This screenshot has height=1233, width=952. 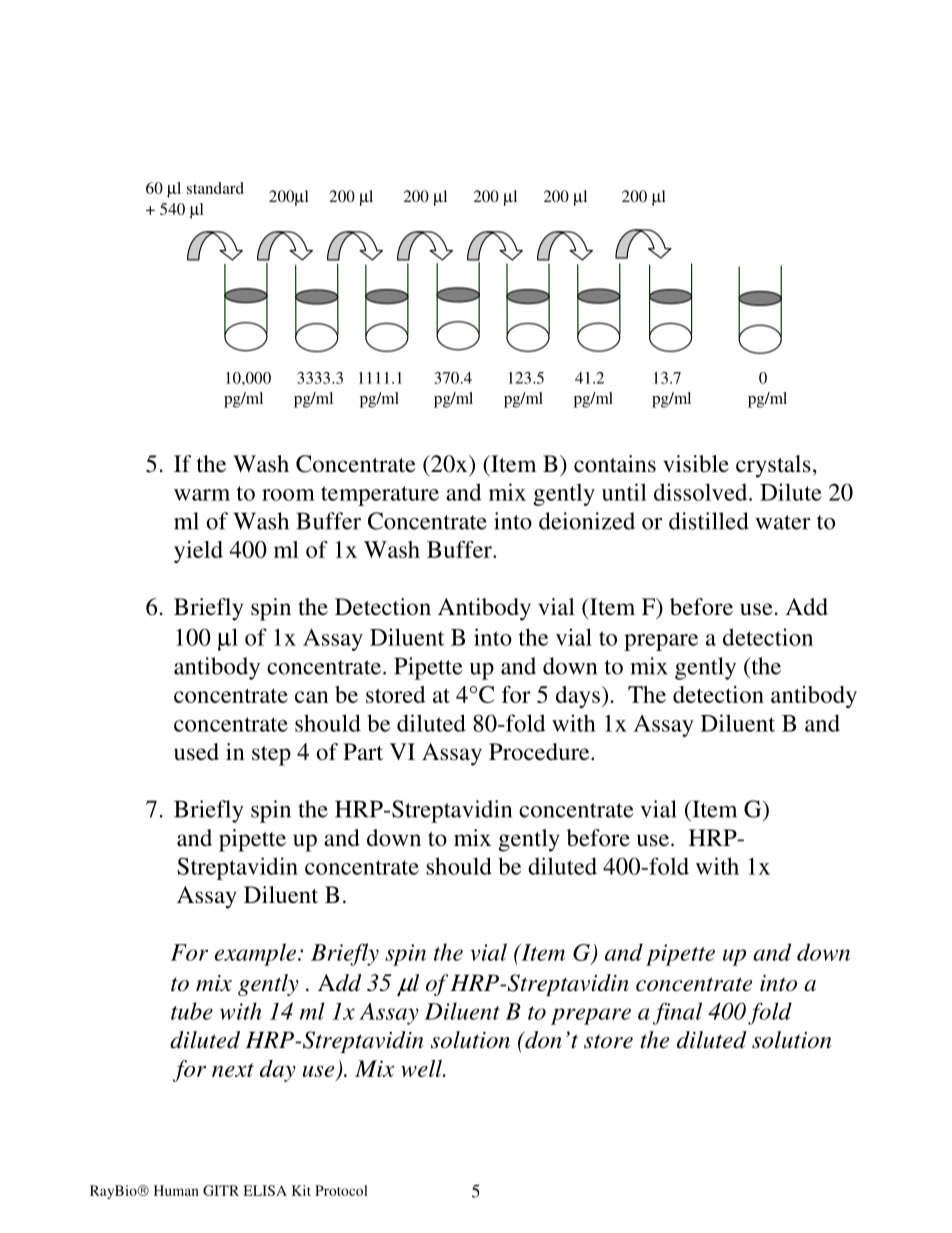 What do you see at coordinates (215, 188) in the screenshot?
I see `standard` at bounding box center [215, 188].
